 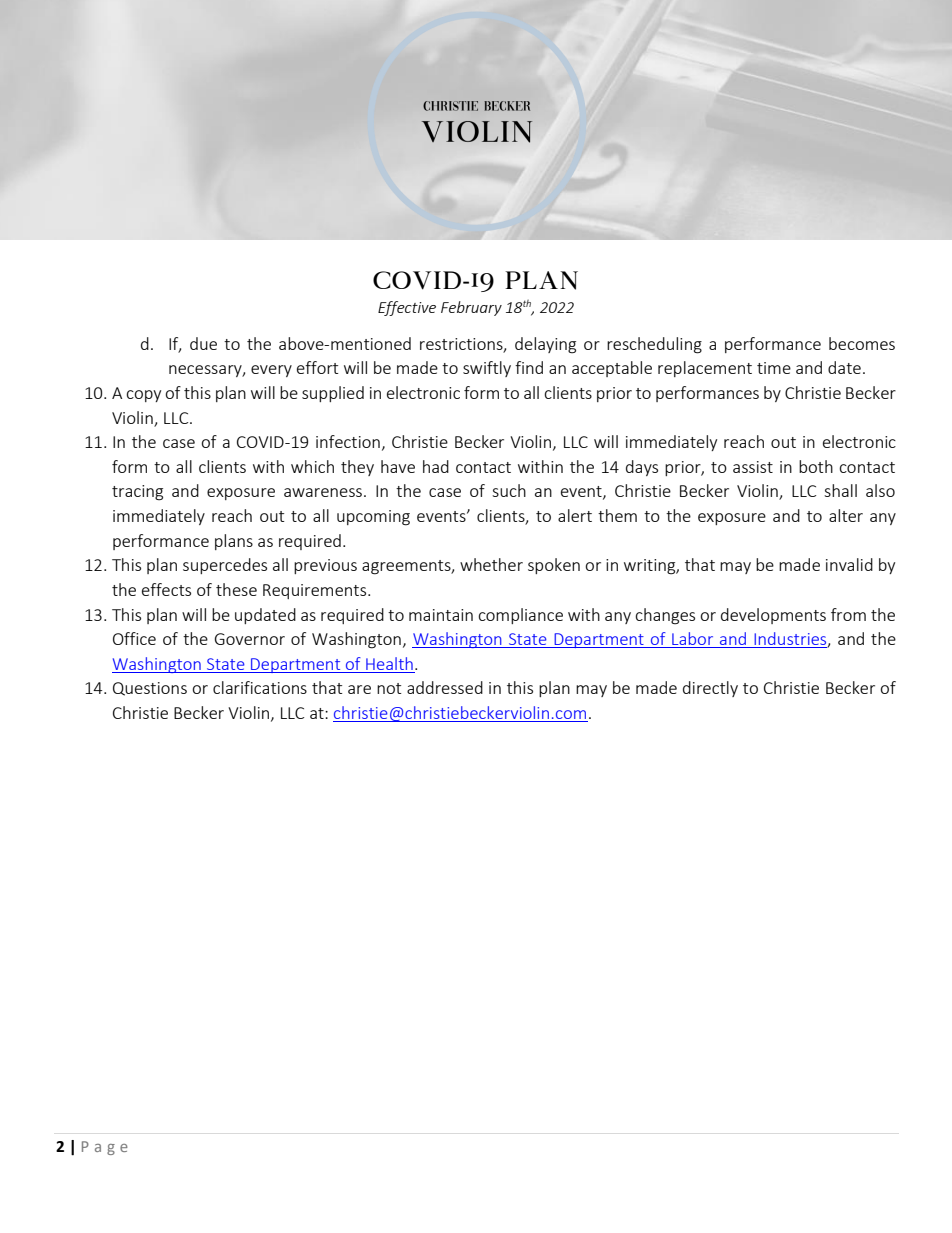 What do you see at coordinates (487, 369) in the page?
I see `swiftly` at bounding box center [487, 369].
